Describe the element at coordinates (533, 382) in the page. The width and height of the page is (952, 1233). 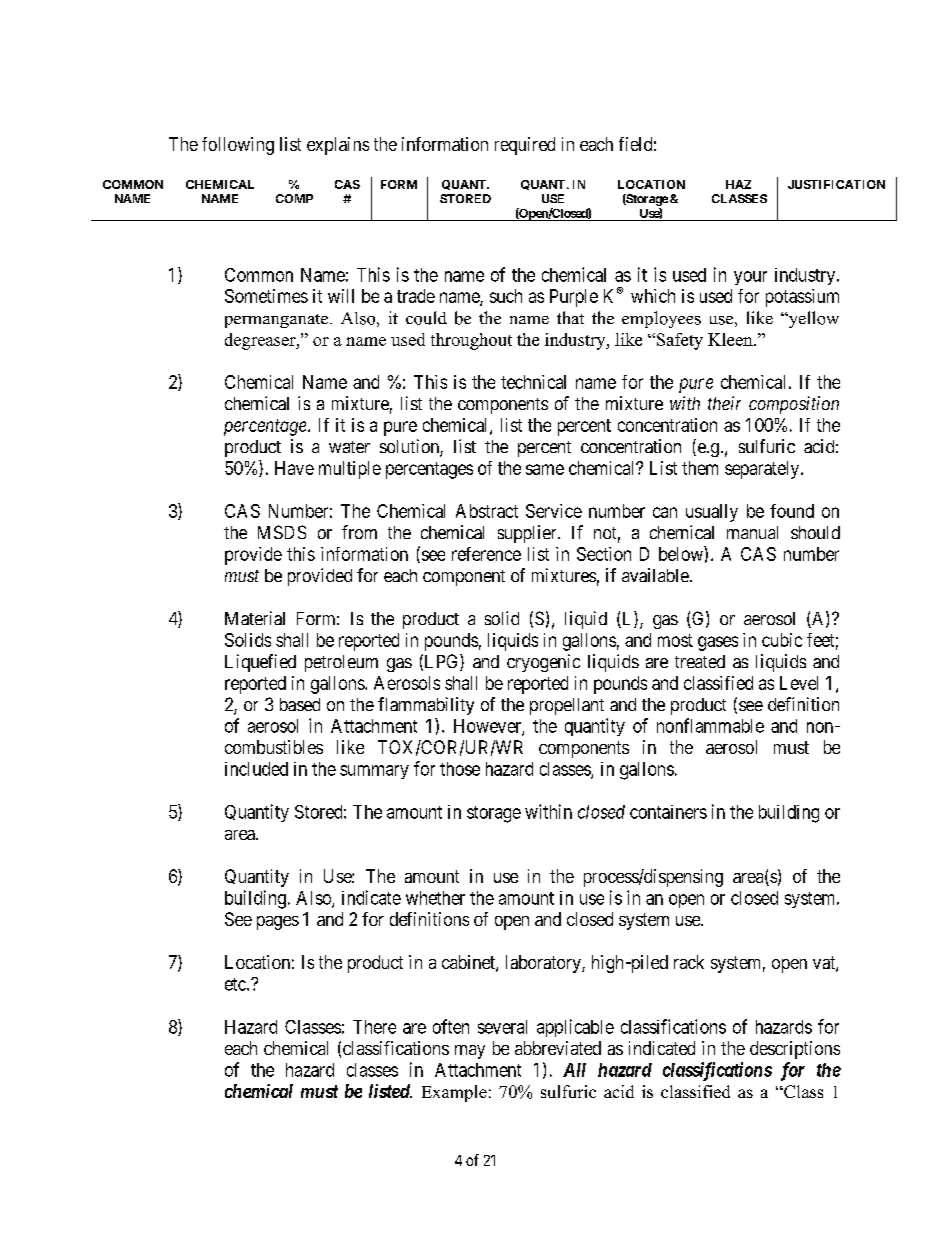
I see `technical` at that location.
